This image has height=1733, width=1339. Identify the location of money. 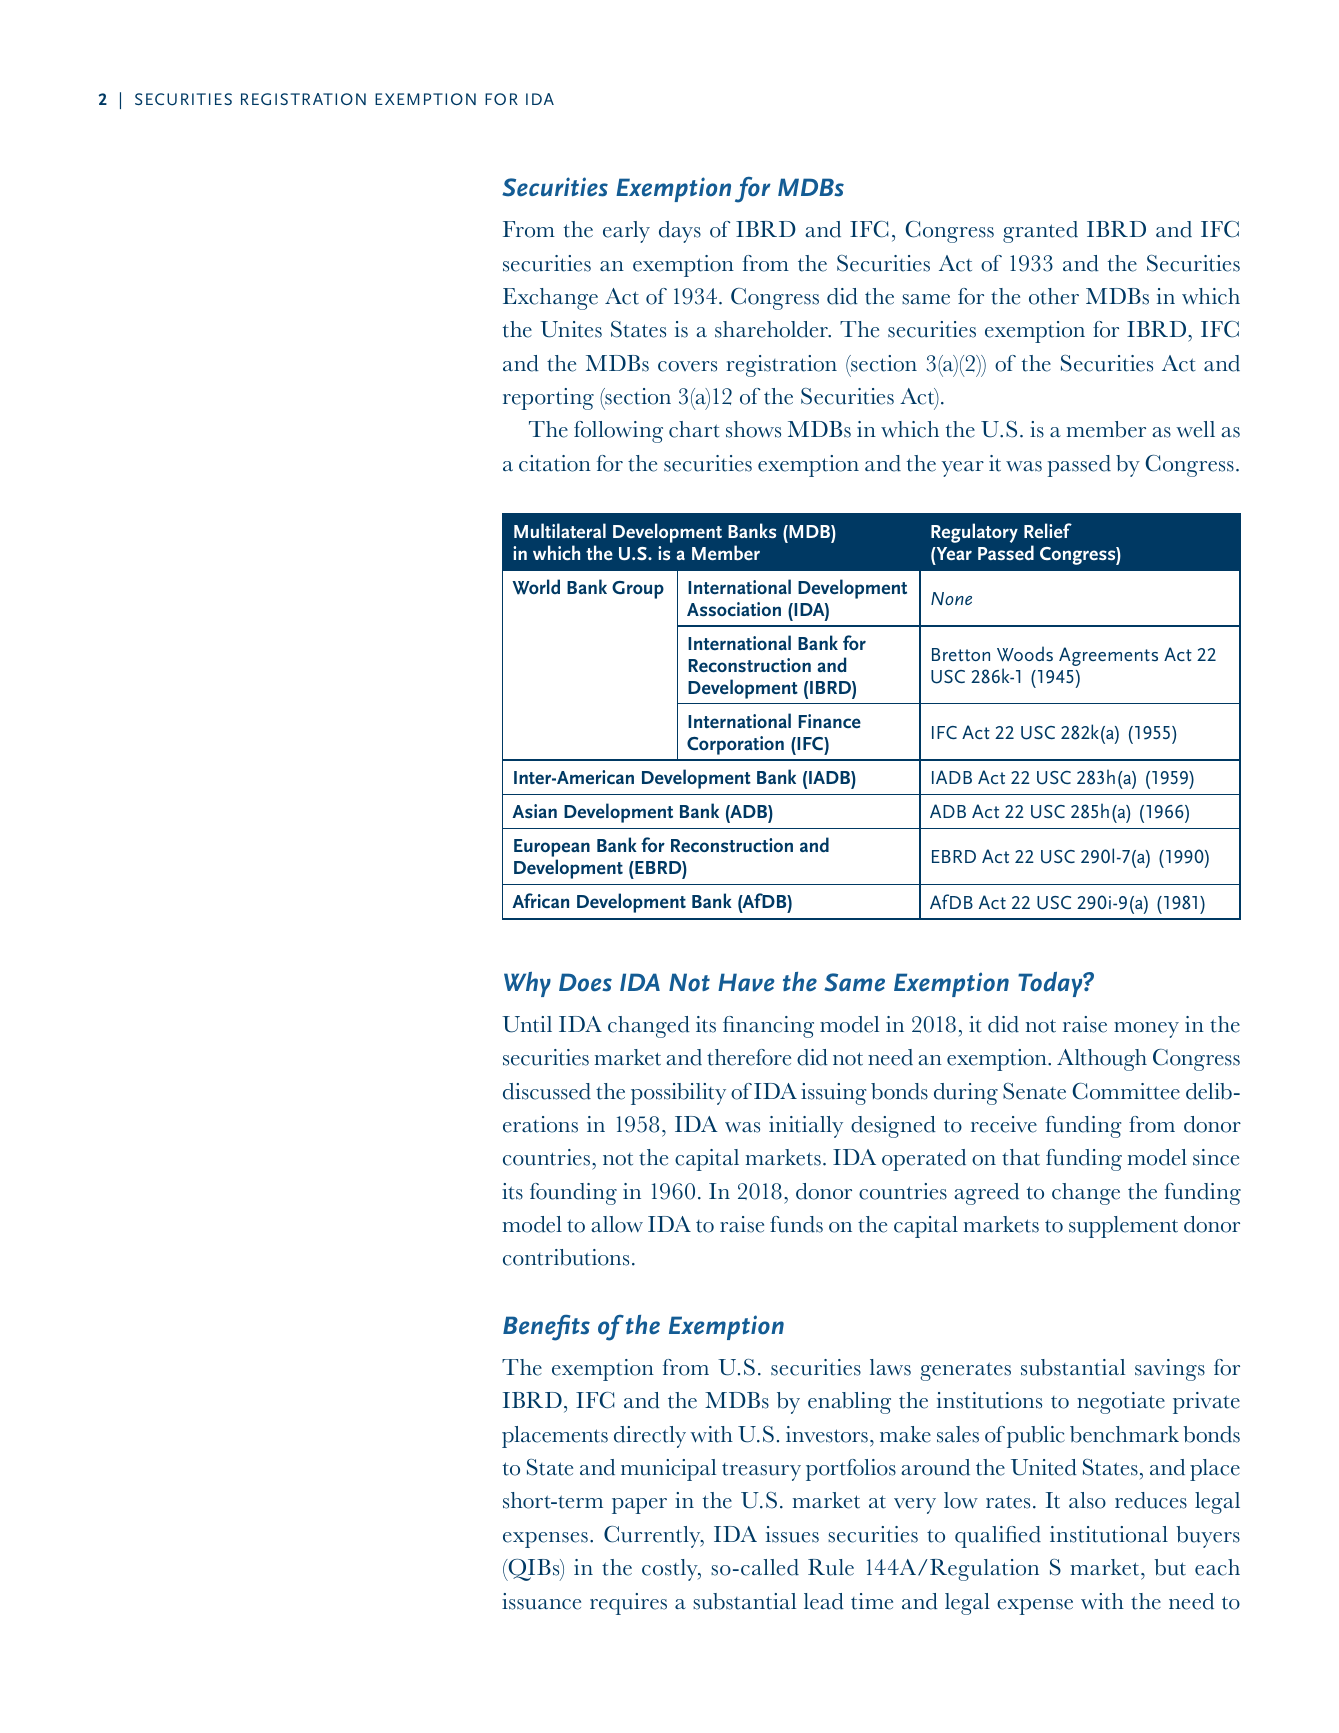
(1146, 1030).
